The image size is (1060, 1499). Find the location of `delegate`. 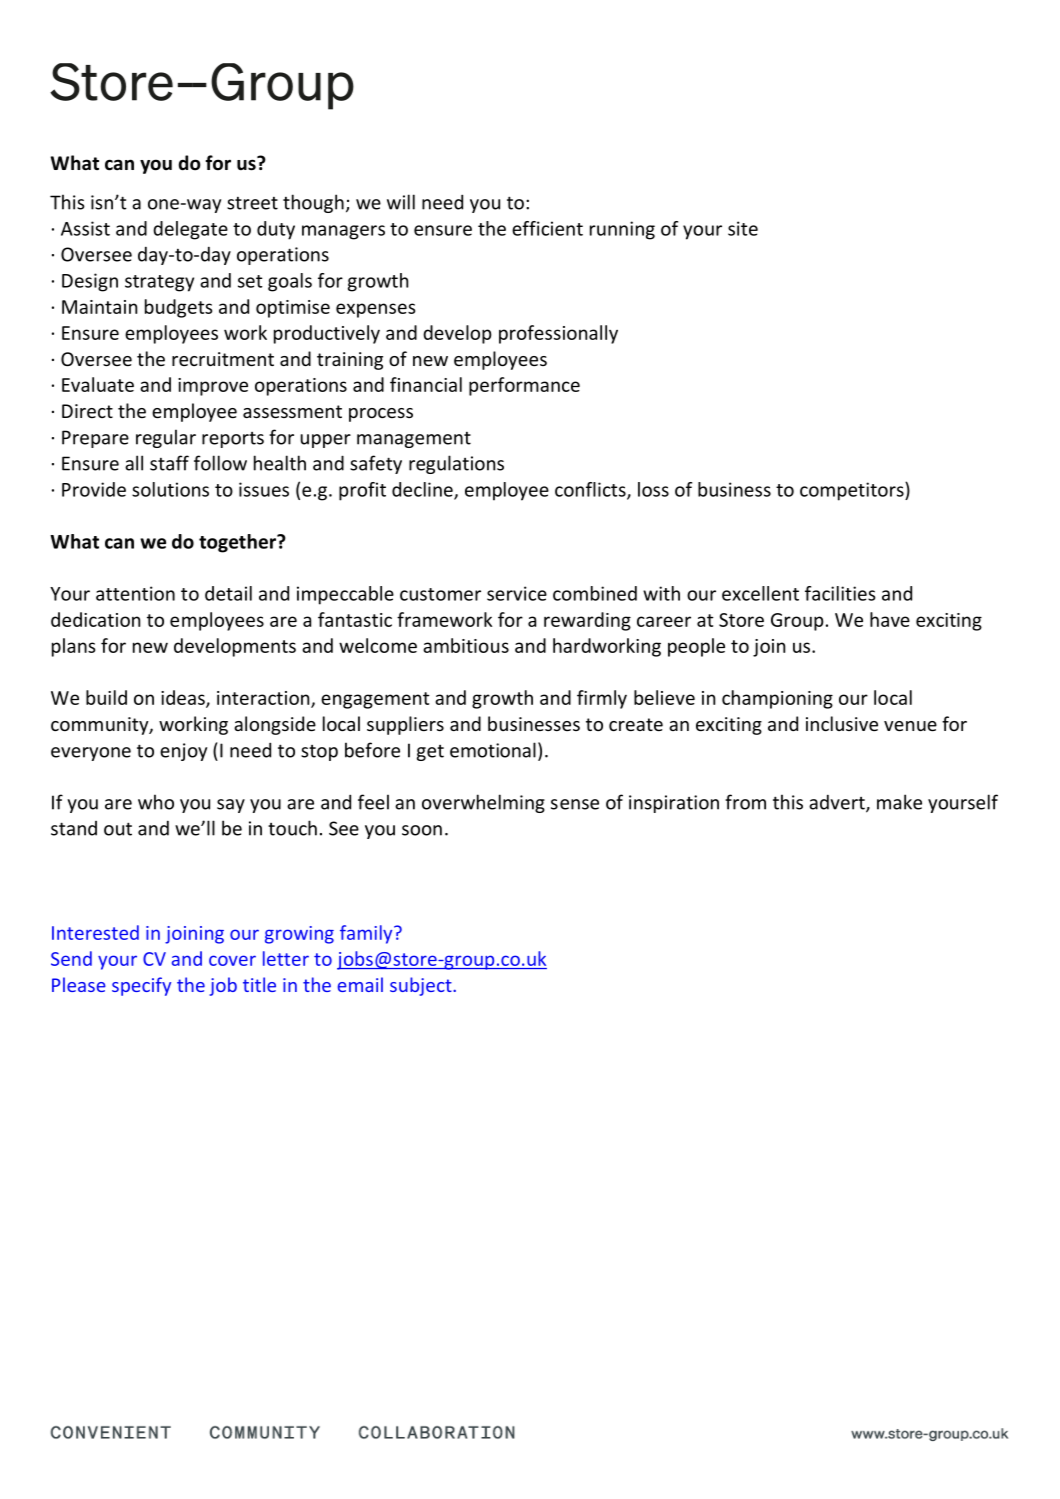

delegate is located at coordinates (190, 230).
